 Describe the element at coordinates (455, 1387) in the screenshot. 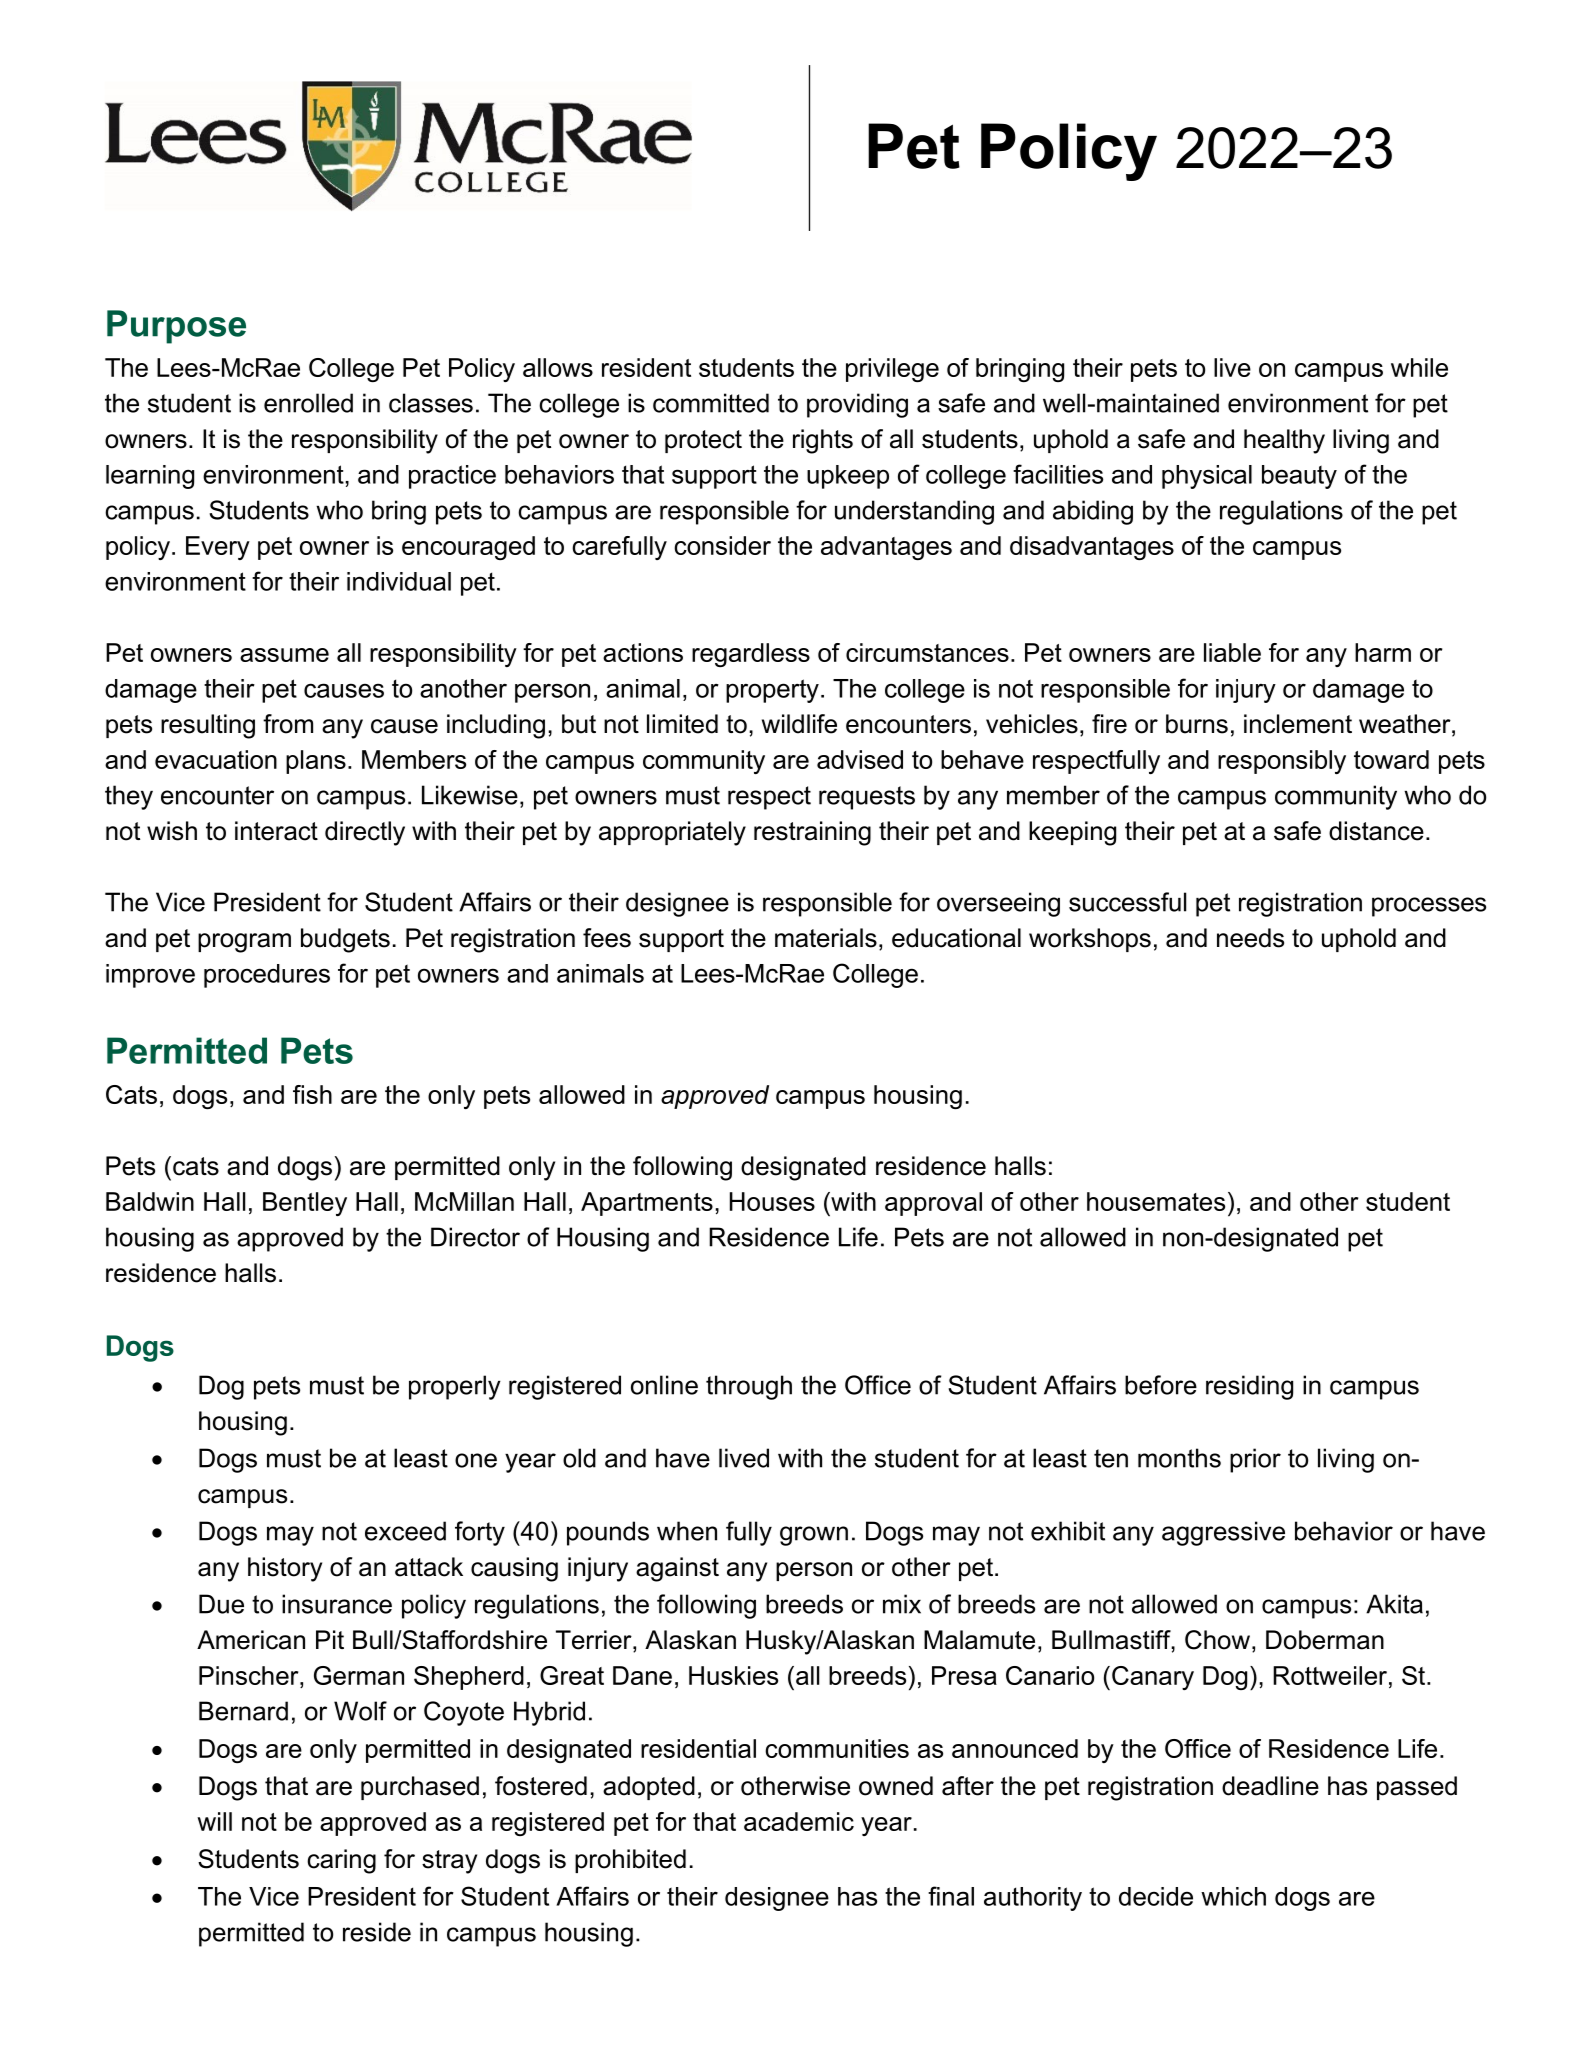

I see `properly` at that location.
